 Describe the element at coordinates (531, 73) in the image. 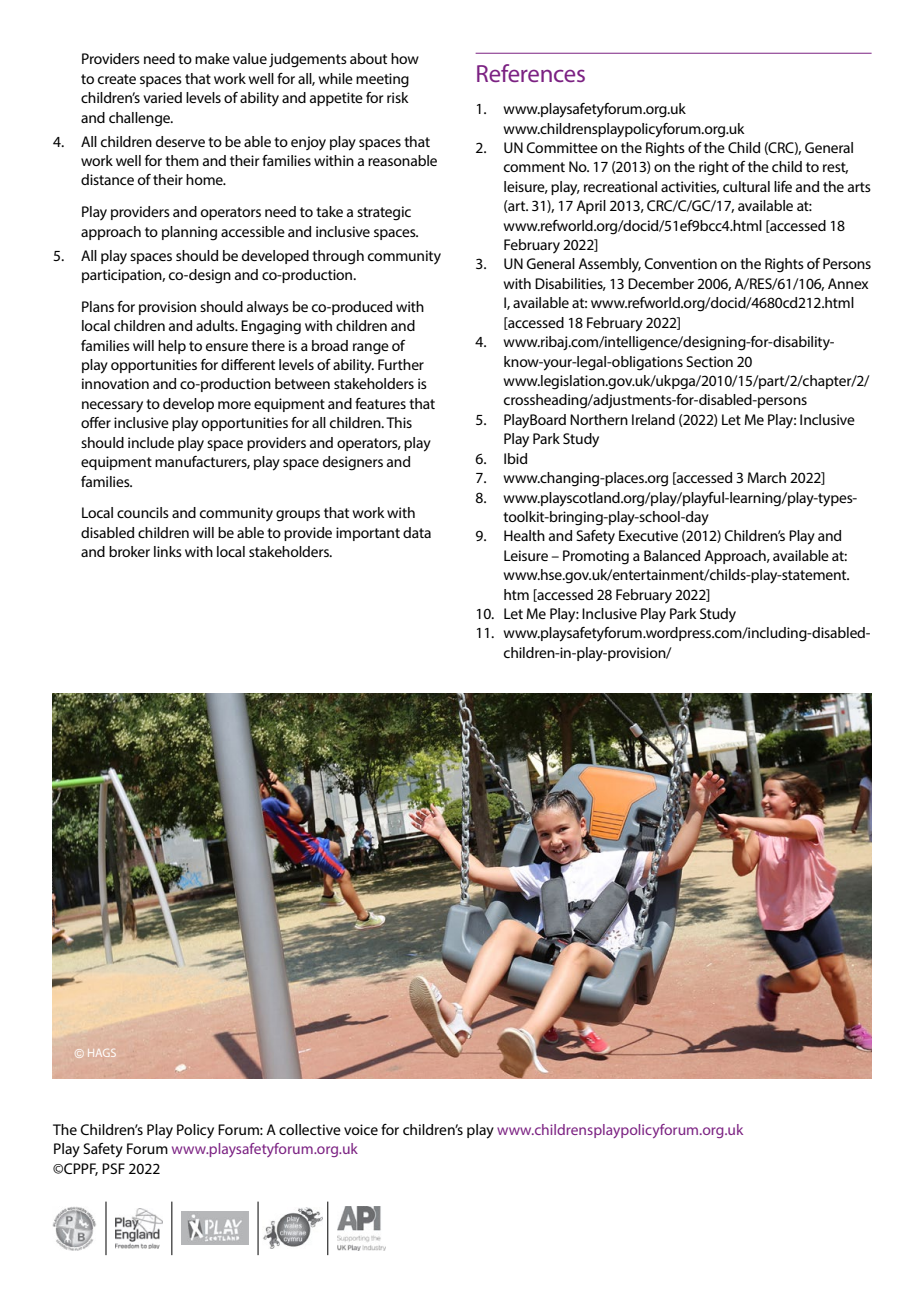

I see `References` at that location.
